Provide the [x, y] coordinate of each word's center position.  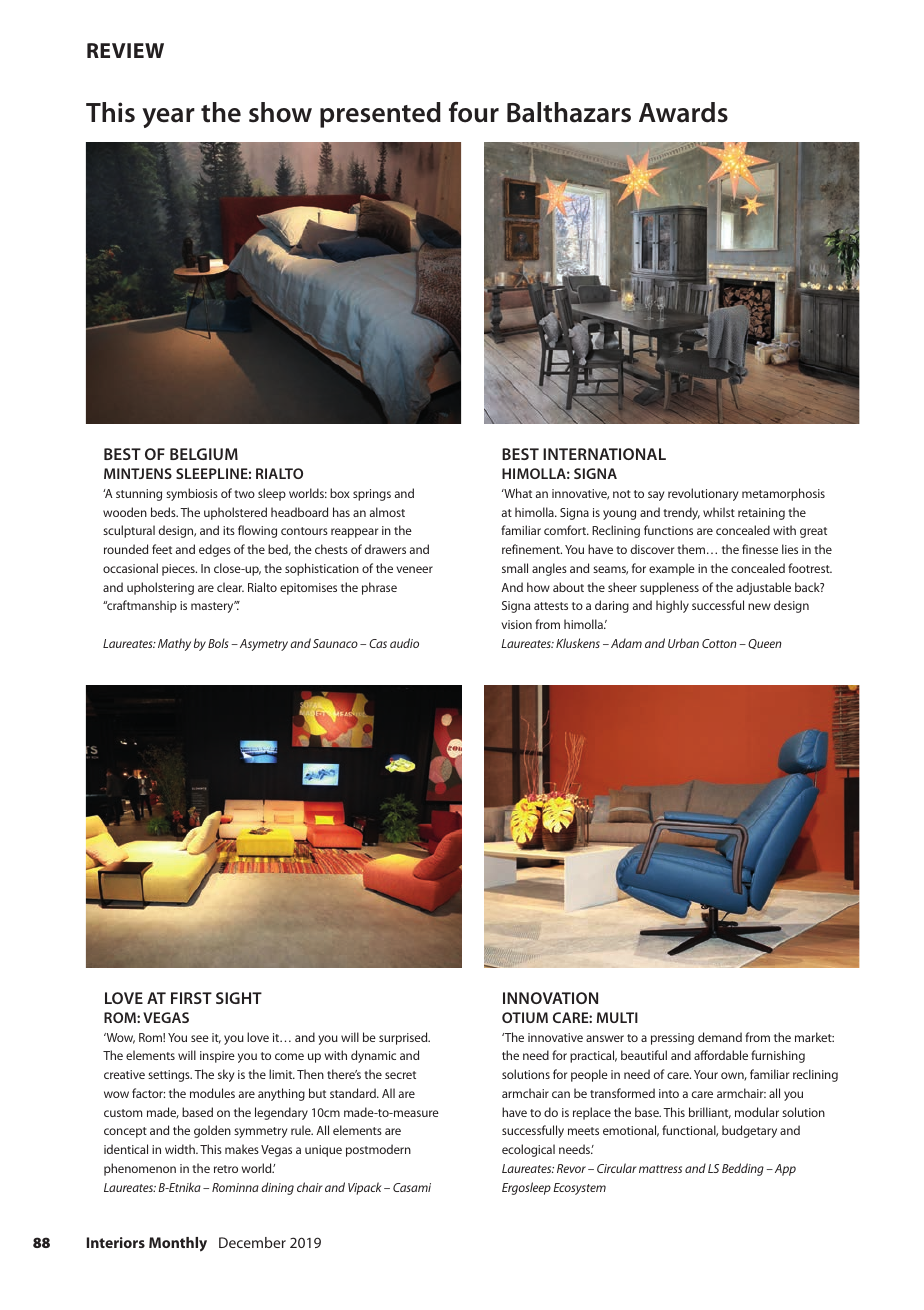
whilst [719, 512]
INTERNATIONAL [604, 454]
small [515, 568]
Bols [218, 643]
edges [215, 550]
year [168, 118]
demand [720, 1037]
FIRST [191, 998]
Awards [683, 112]
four [474, 112]
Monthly [178, 1244]
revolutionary [703, 494]
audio [404, 643]
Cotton [719, 643]
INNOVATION [550, 998]
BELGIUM [204, 454]
